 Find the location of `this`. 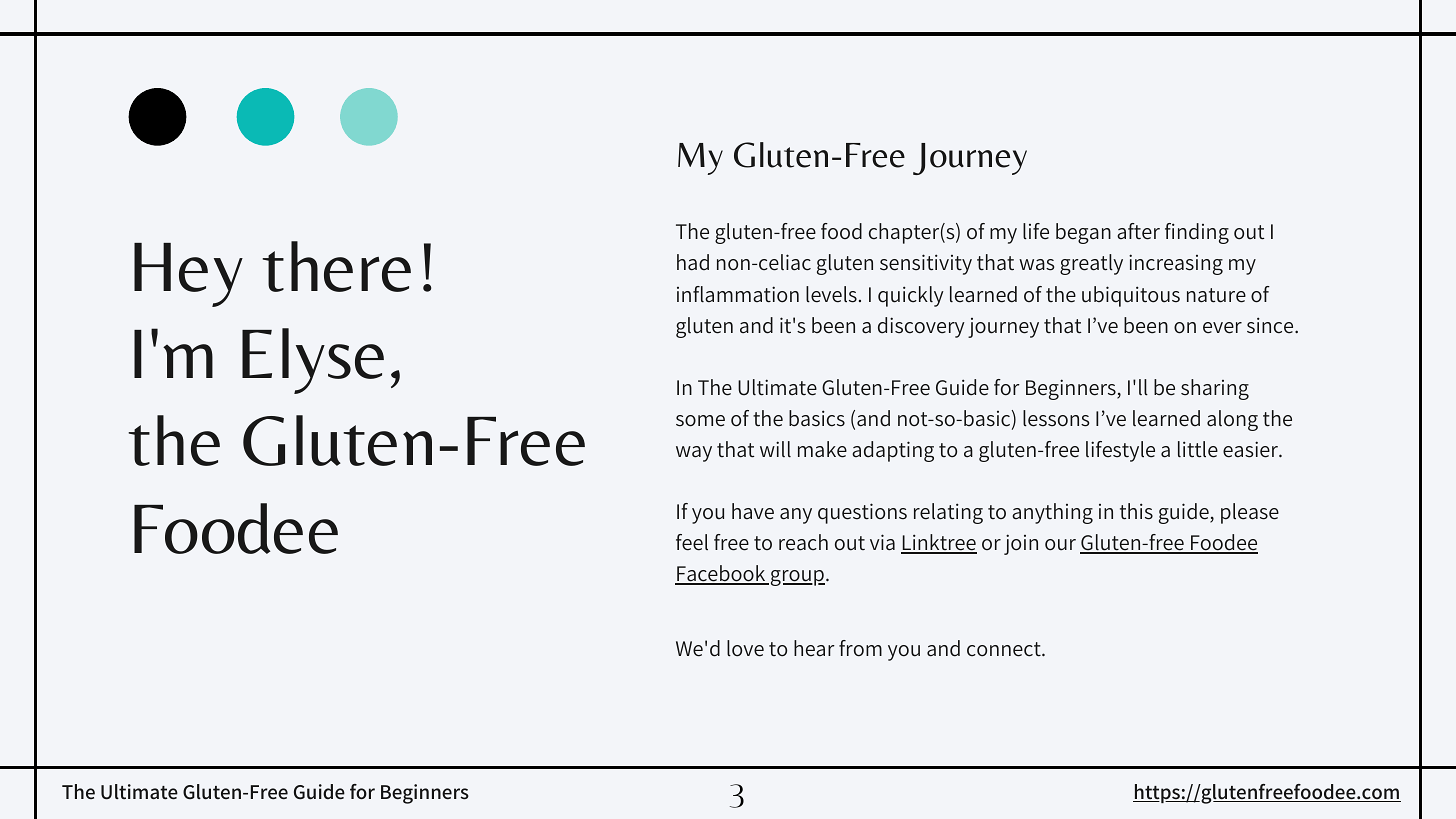

this is located at coordinates (1136, 511).
